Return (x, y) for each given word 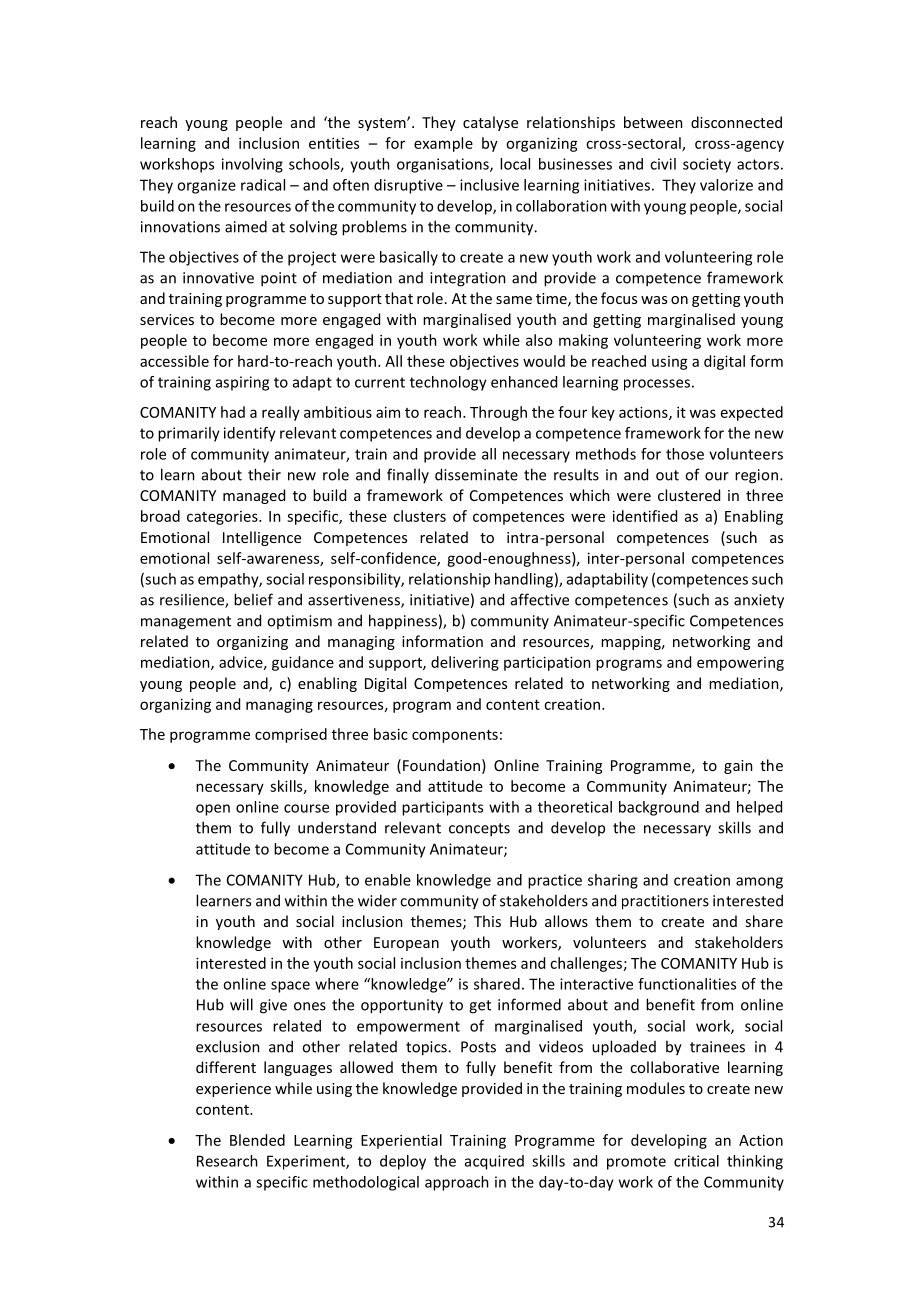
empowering (740, 664)
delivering (465, 663)
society (707, 165)
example (443, 144)
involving (252, 165)
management (186, 623)
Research (227, 1161)
